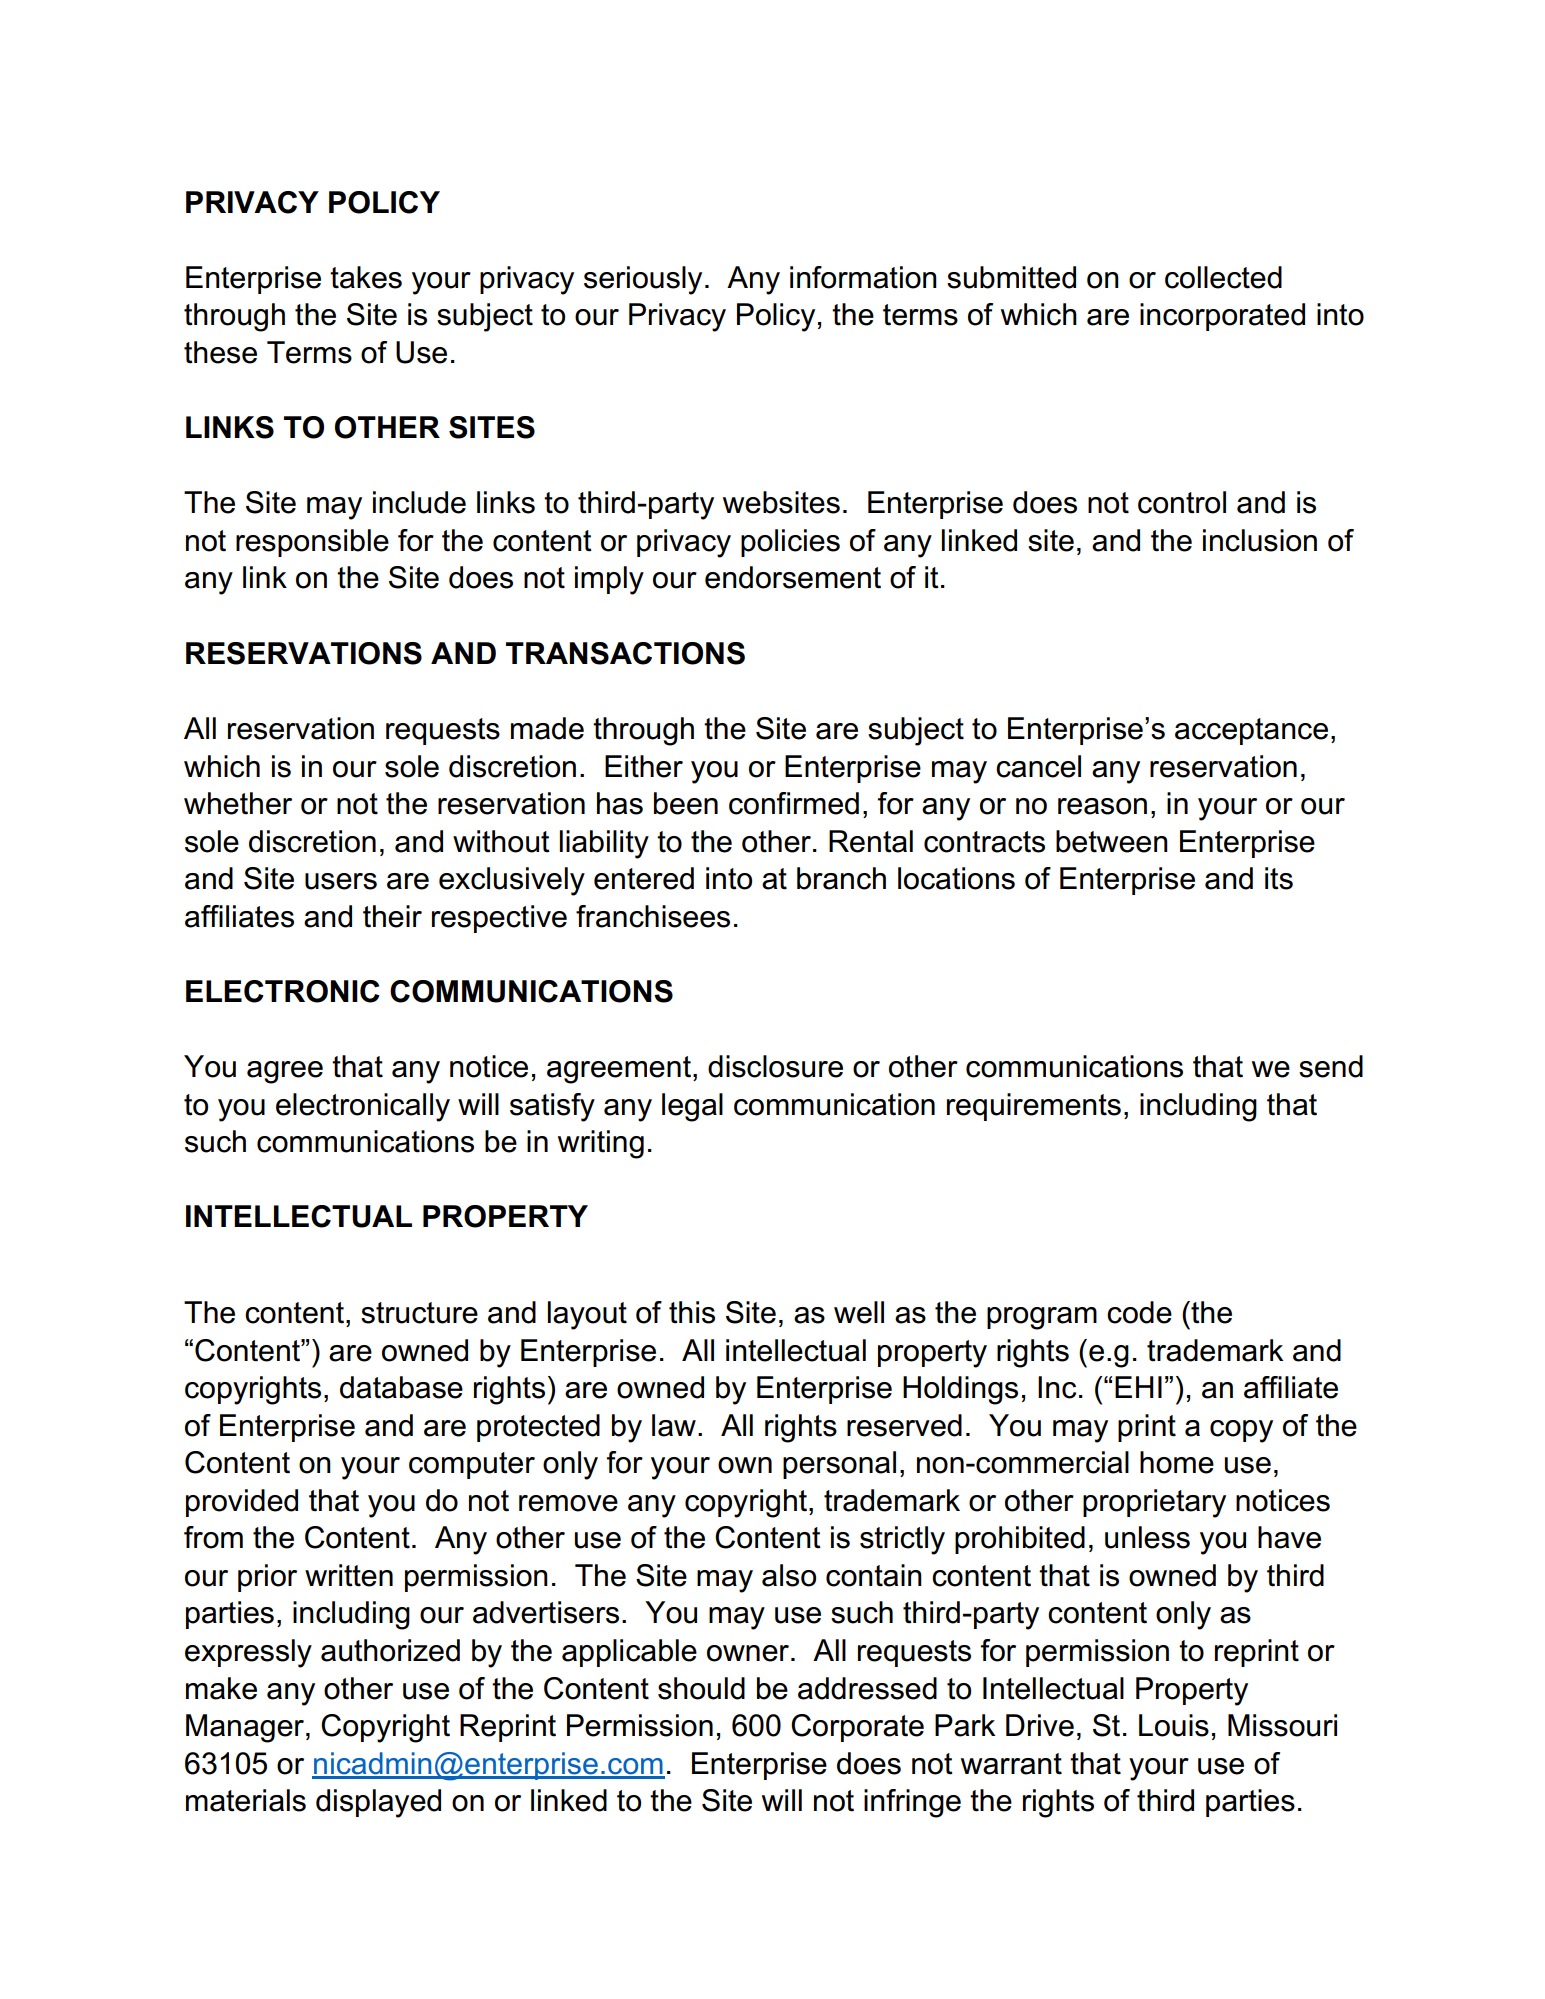  Describe the element at coordinates (366, 277) in the image. I see `takes` at that location.
